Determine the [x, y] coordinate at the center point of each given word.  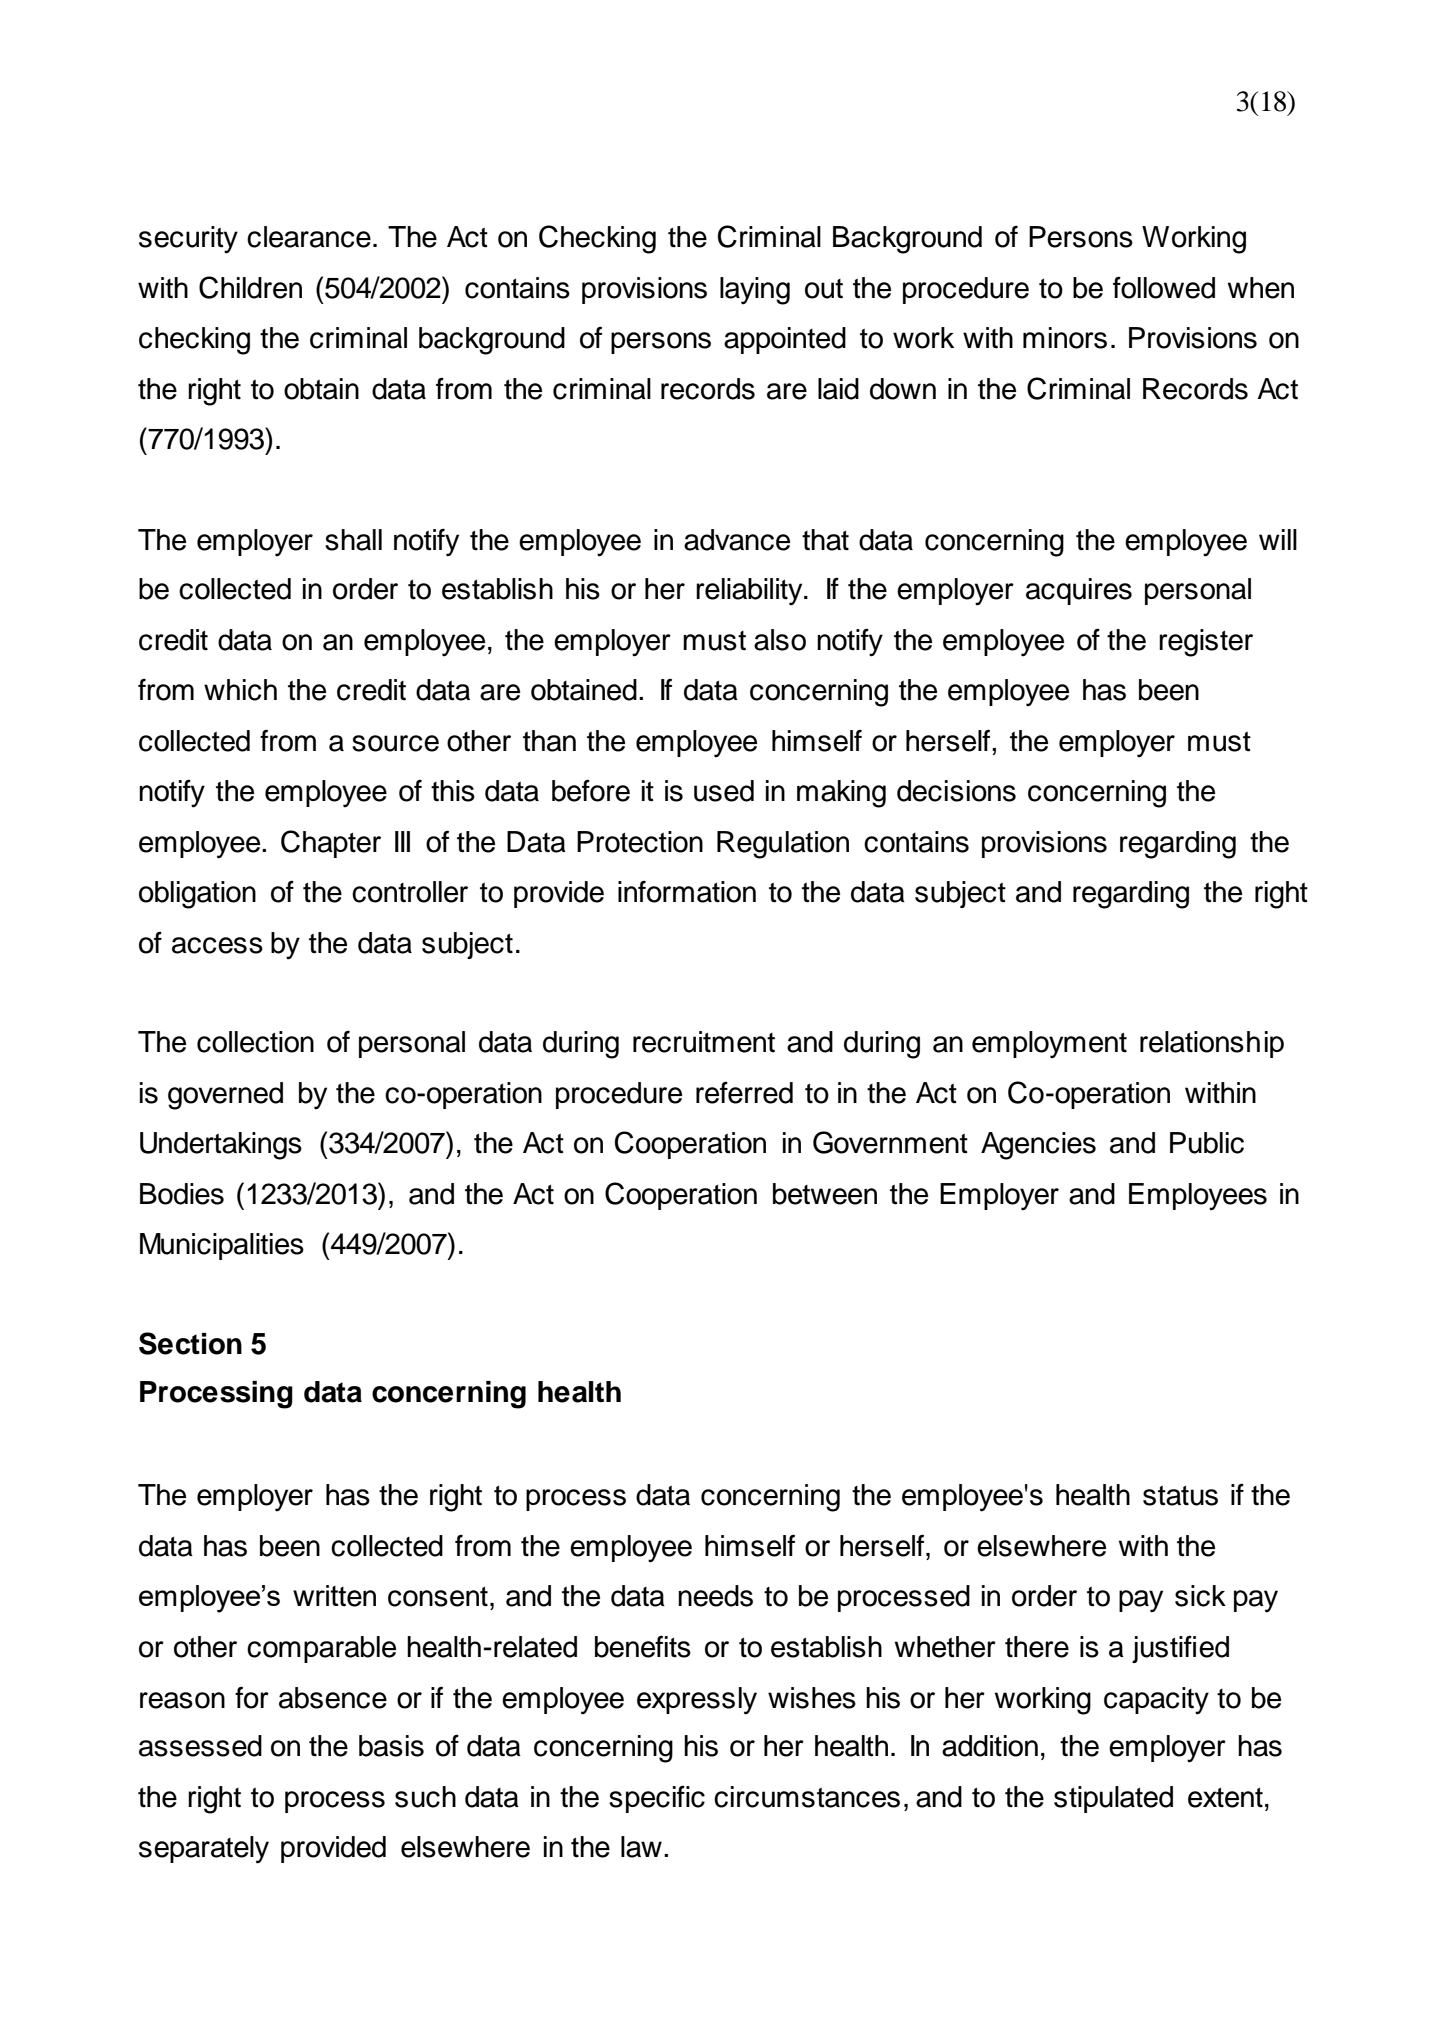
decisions [956, 791]
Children [250, 287]
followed [1164, 287]
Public [1207, 1143]
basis [391, 1746]
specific [657, 1799]
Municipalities [222, 1246]
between [825, 1194]
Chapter [331, 844]
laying [755, 291]
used [724, 791]
